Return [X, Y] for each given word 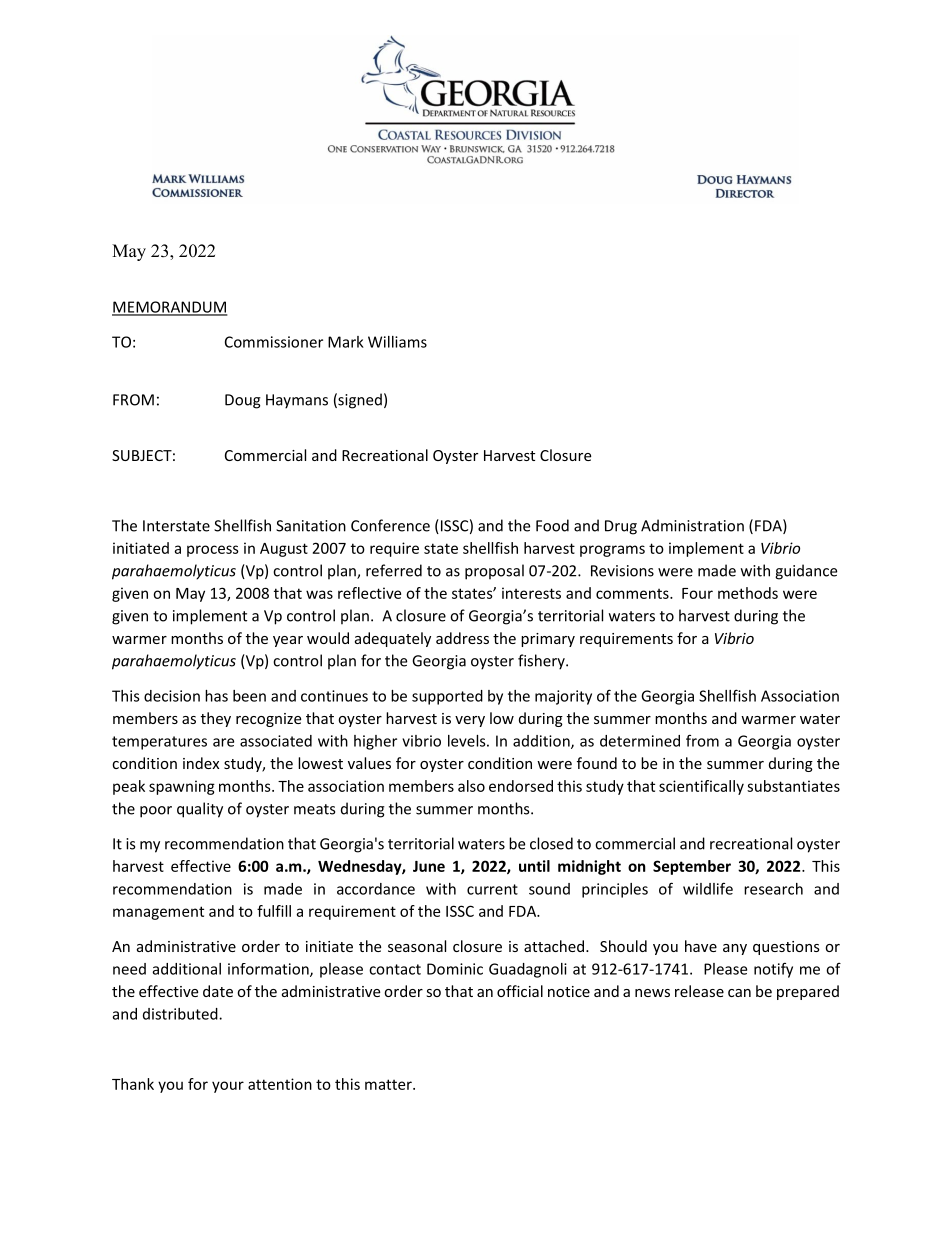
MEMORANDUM [170, 308]
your [228, 1087]
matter [389, 1084]
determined [640, 741]
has [216, 696]
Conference [390, 525]
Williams [397, 342]
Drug [621, 527]
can [739, 993]
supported [447, 697]
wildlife [708, 888]
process [213, 551]
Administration [692, 525]
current [492, 889]
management [158, 913]
